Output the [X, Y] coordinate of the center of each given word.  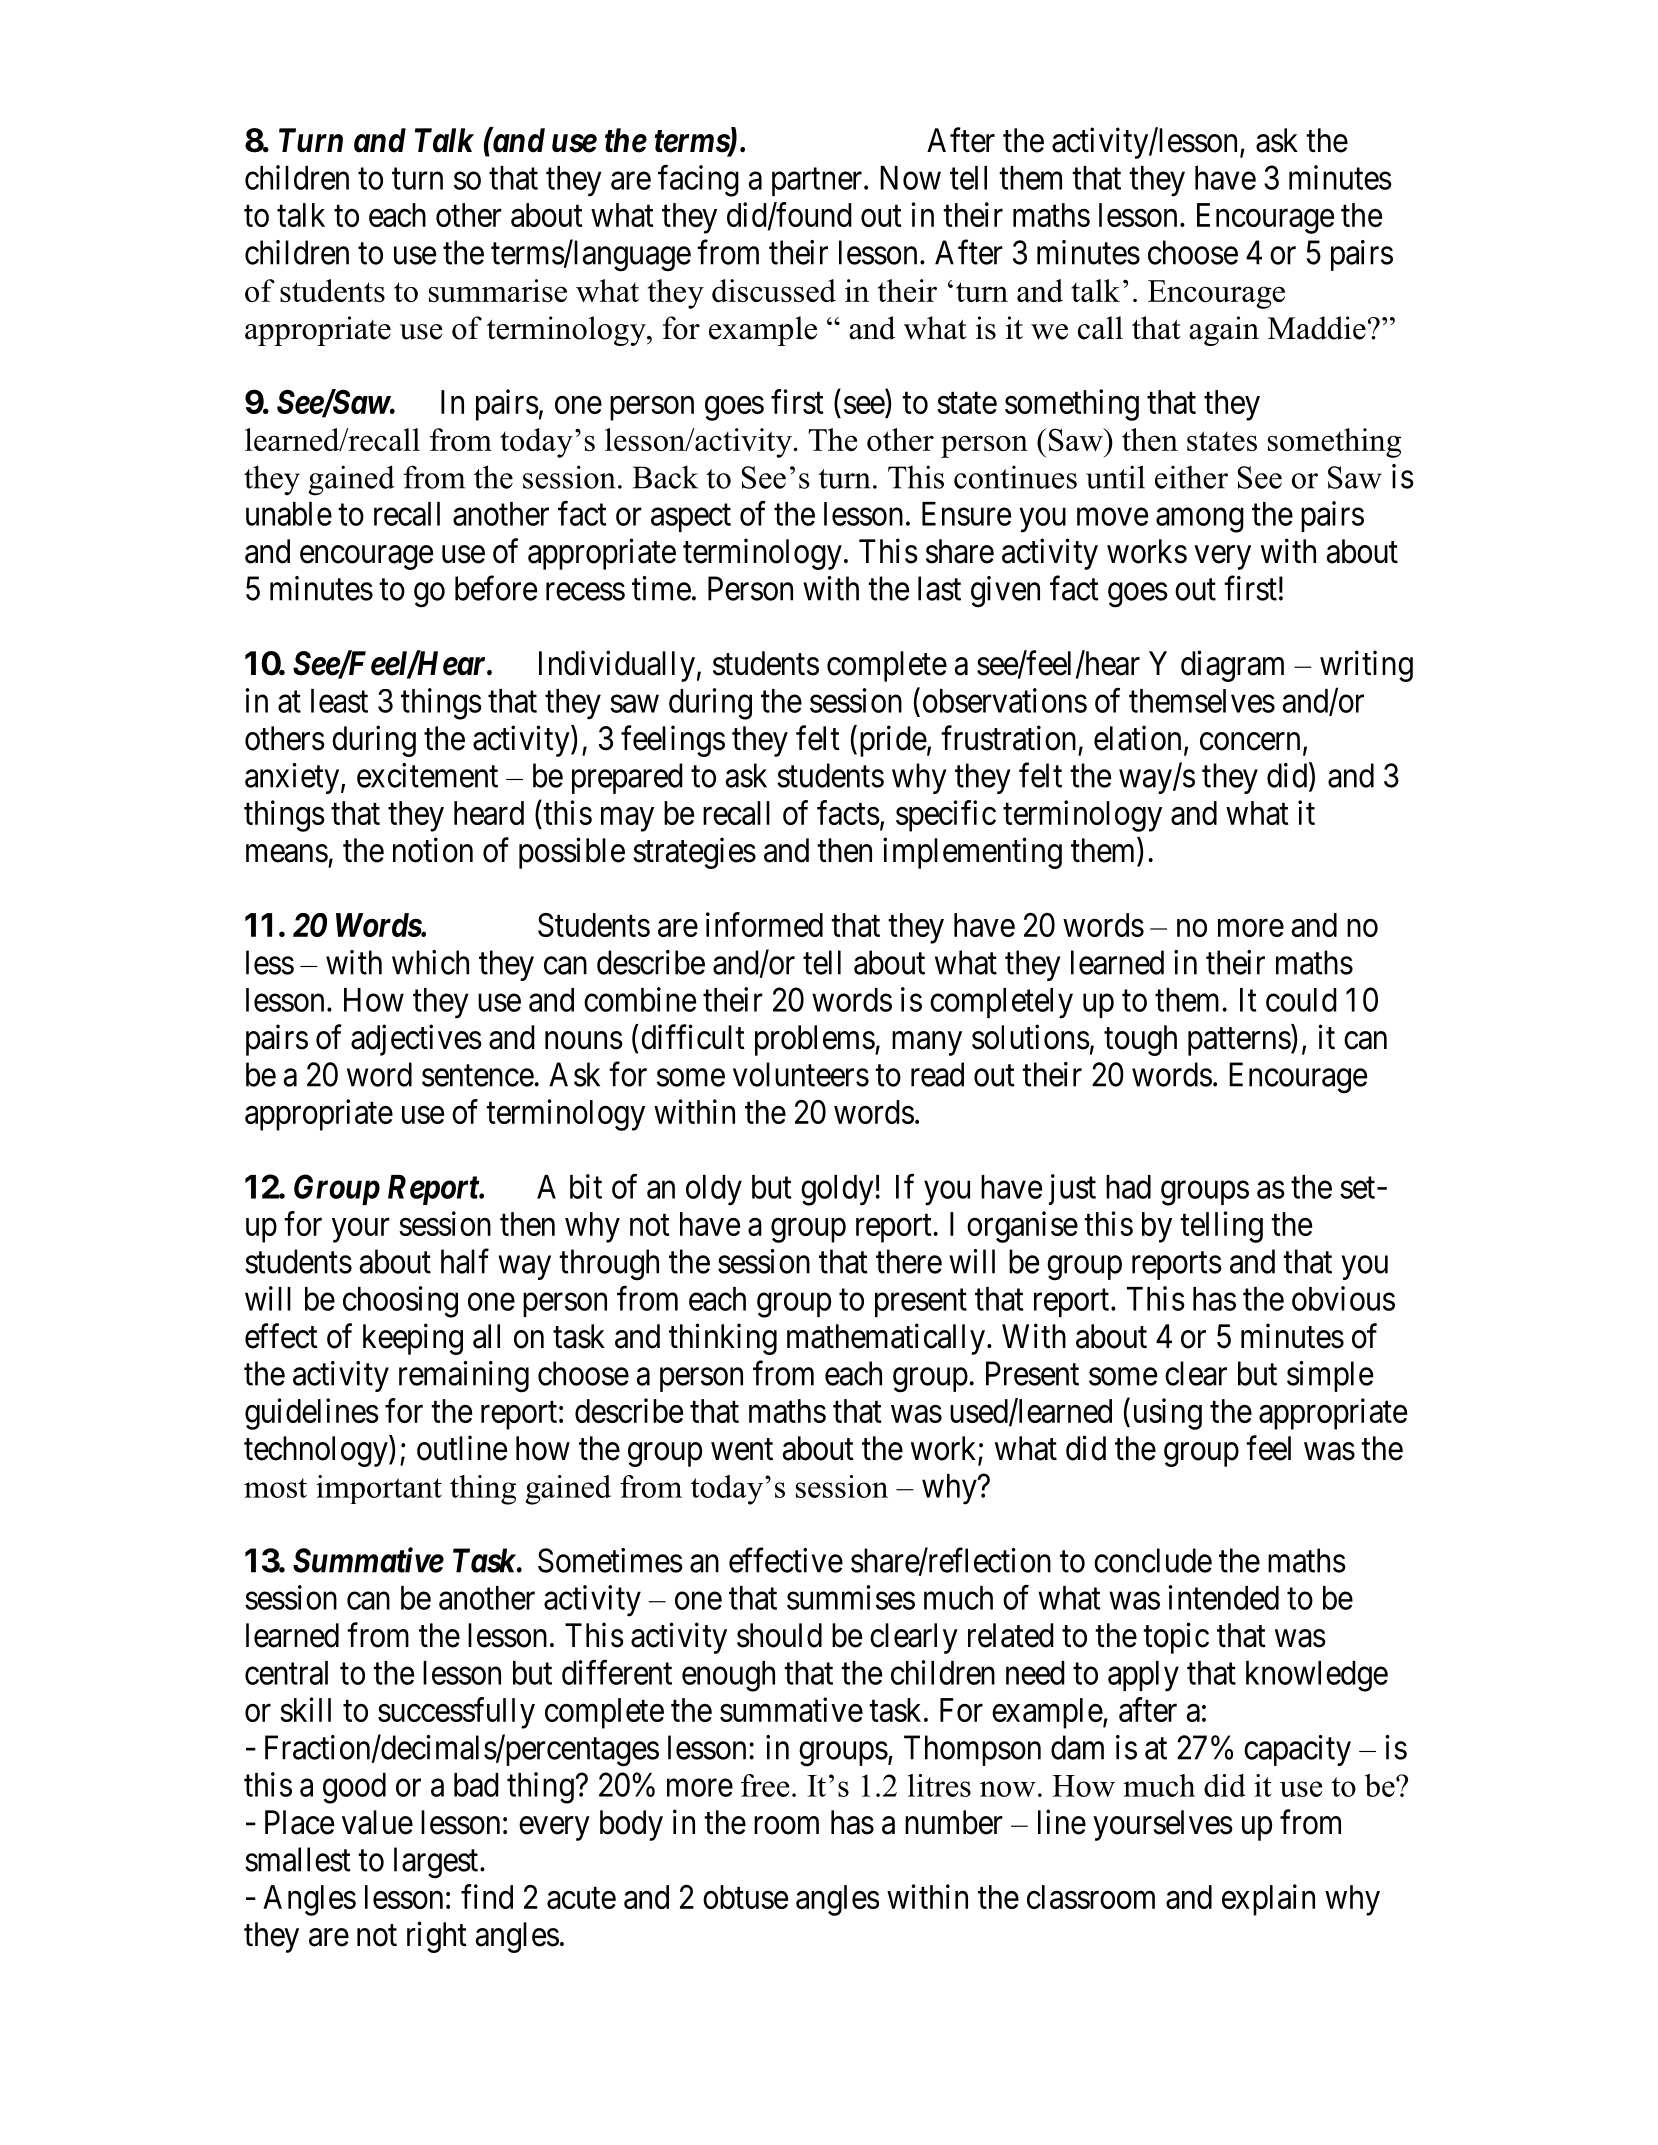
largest [437, 1863]
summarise [498, 290]
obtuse [745, 1897]
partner [818, 182]
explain [1268, 1900]
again [1224, 331]
